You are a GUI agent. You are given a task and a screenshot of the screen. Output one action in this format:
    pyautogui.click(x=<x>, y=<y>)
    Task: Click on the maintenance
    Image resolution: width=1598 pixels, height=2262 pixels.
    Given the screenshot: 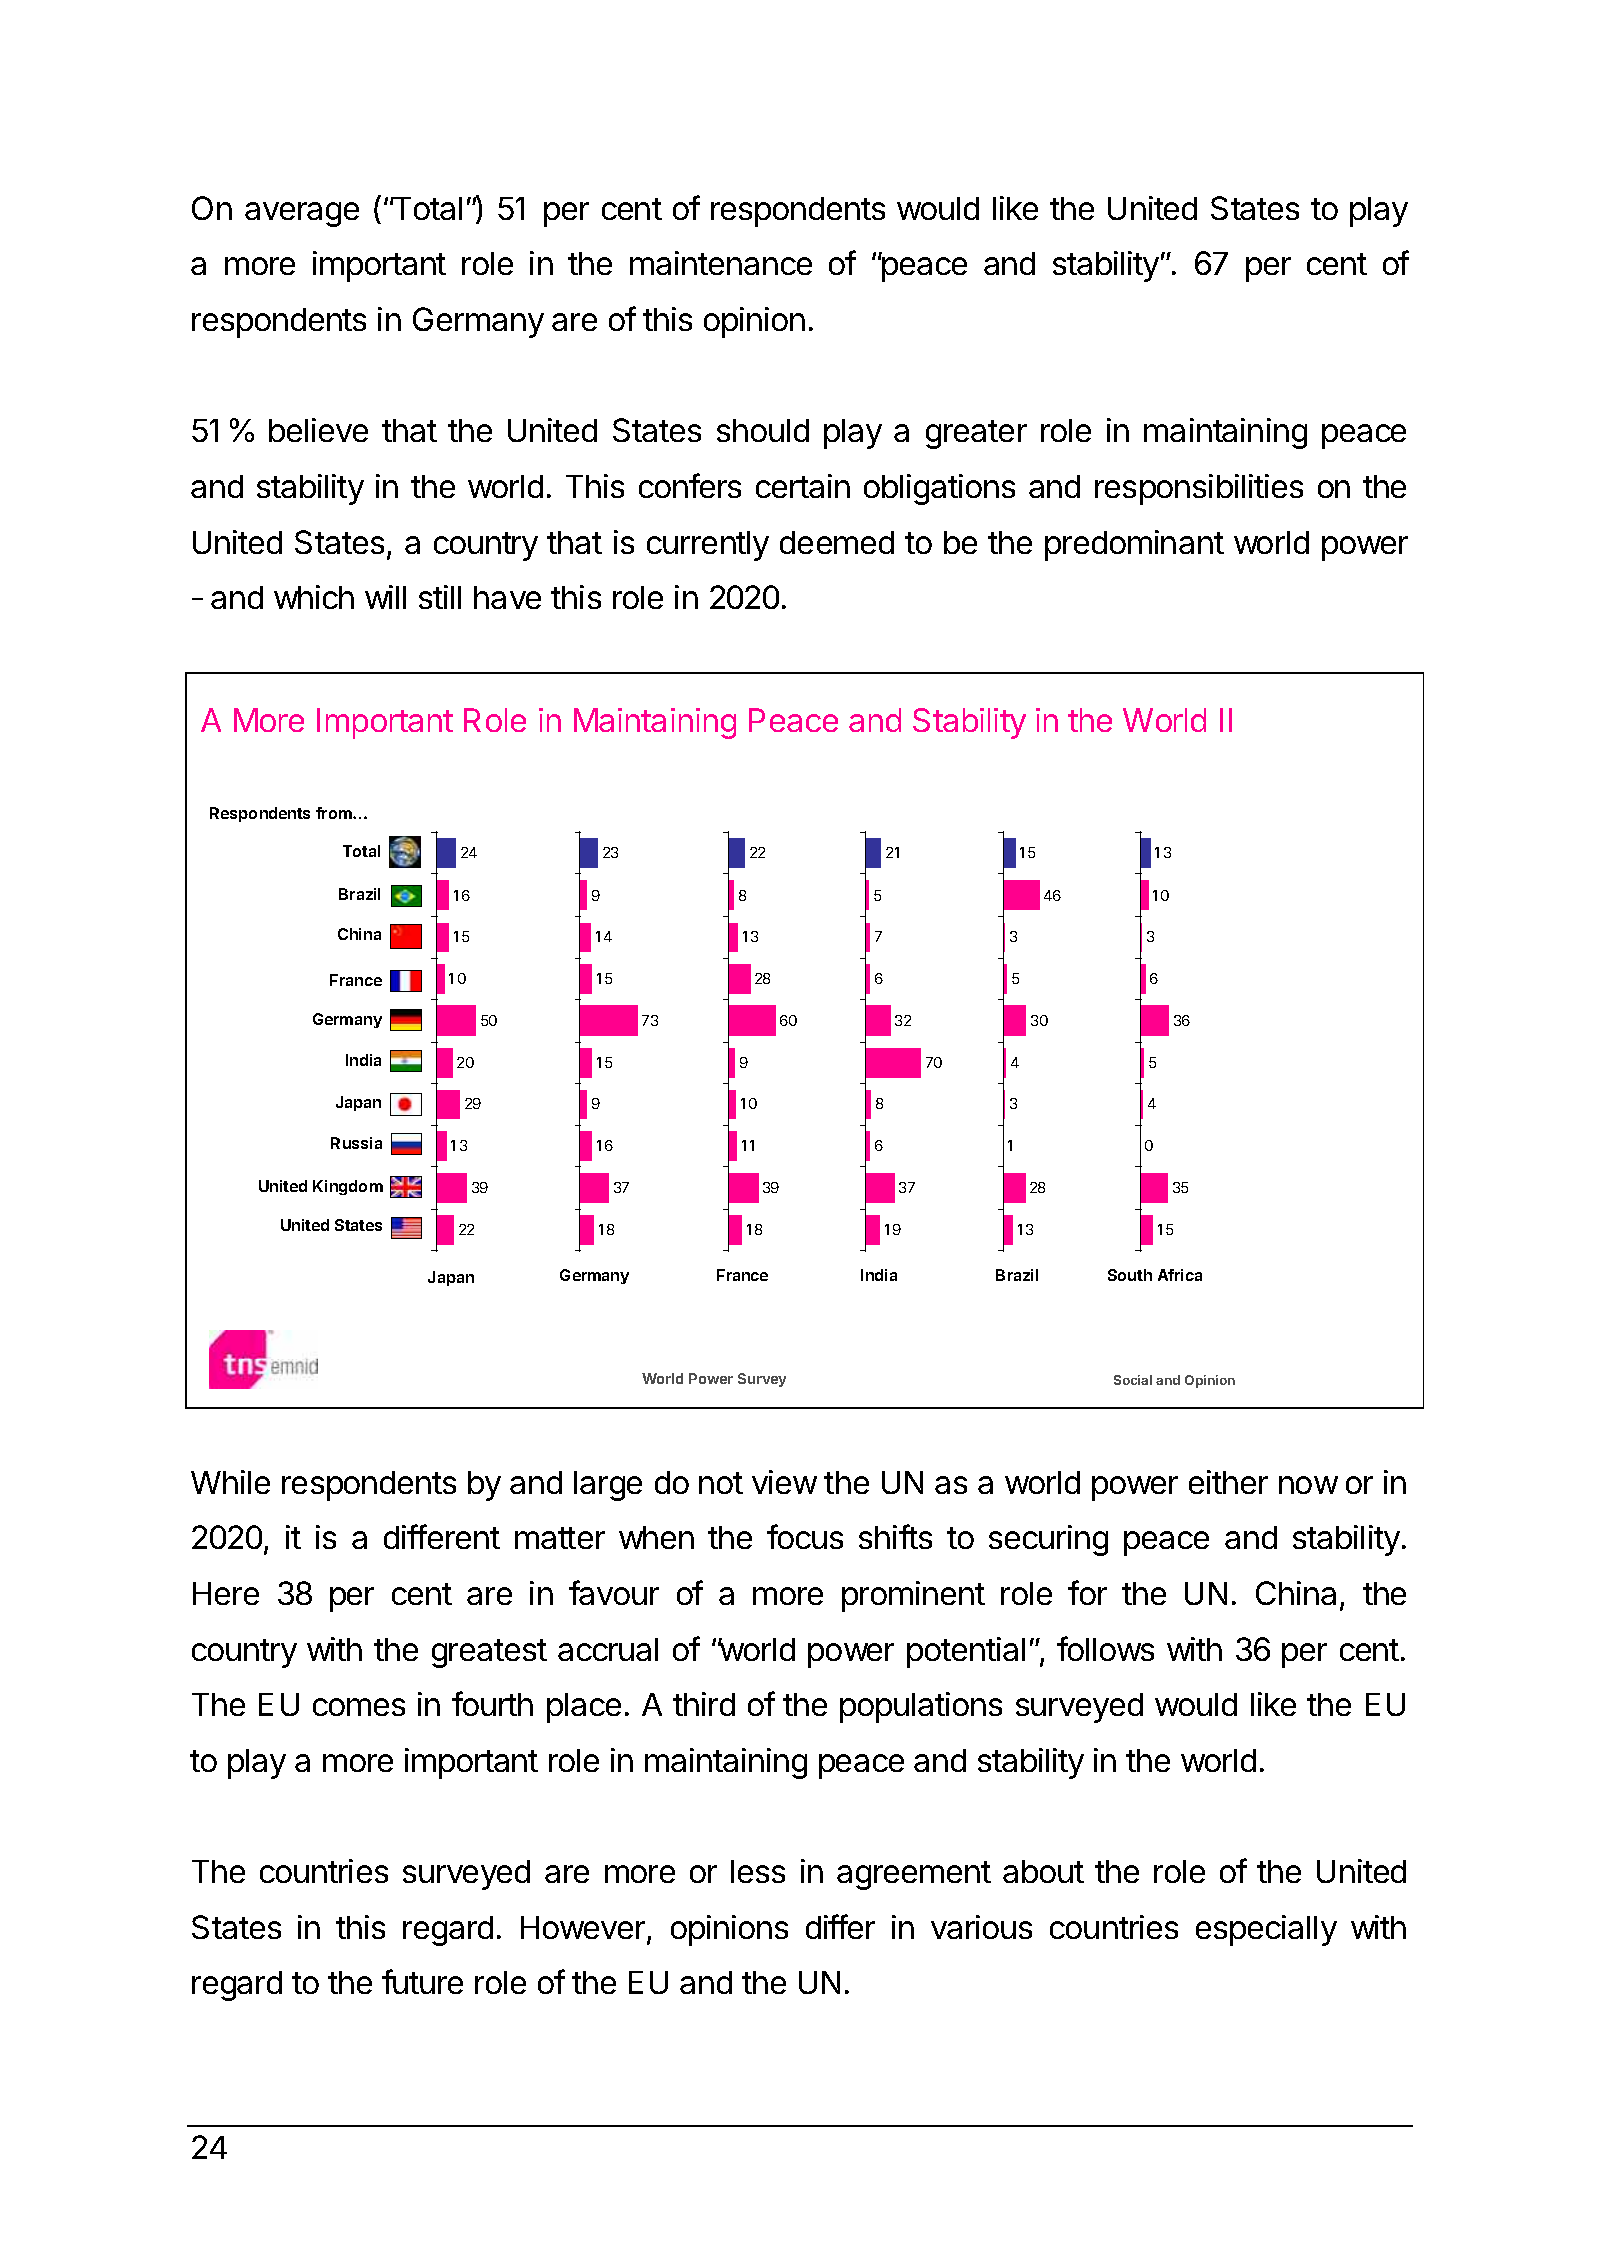 What is the action you would take?
    pyautogui.click(x=721, y=263)
